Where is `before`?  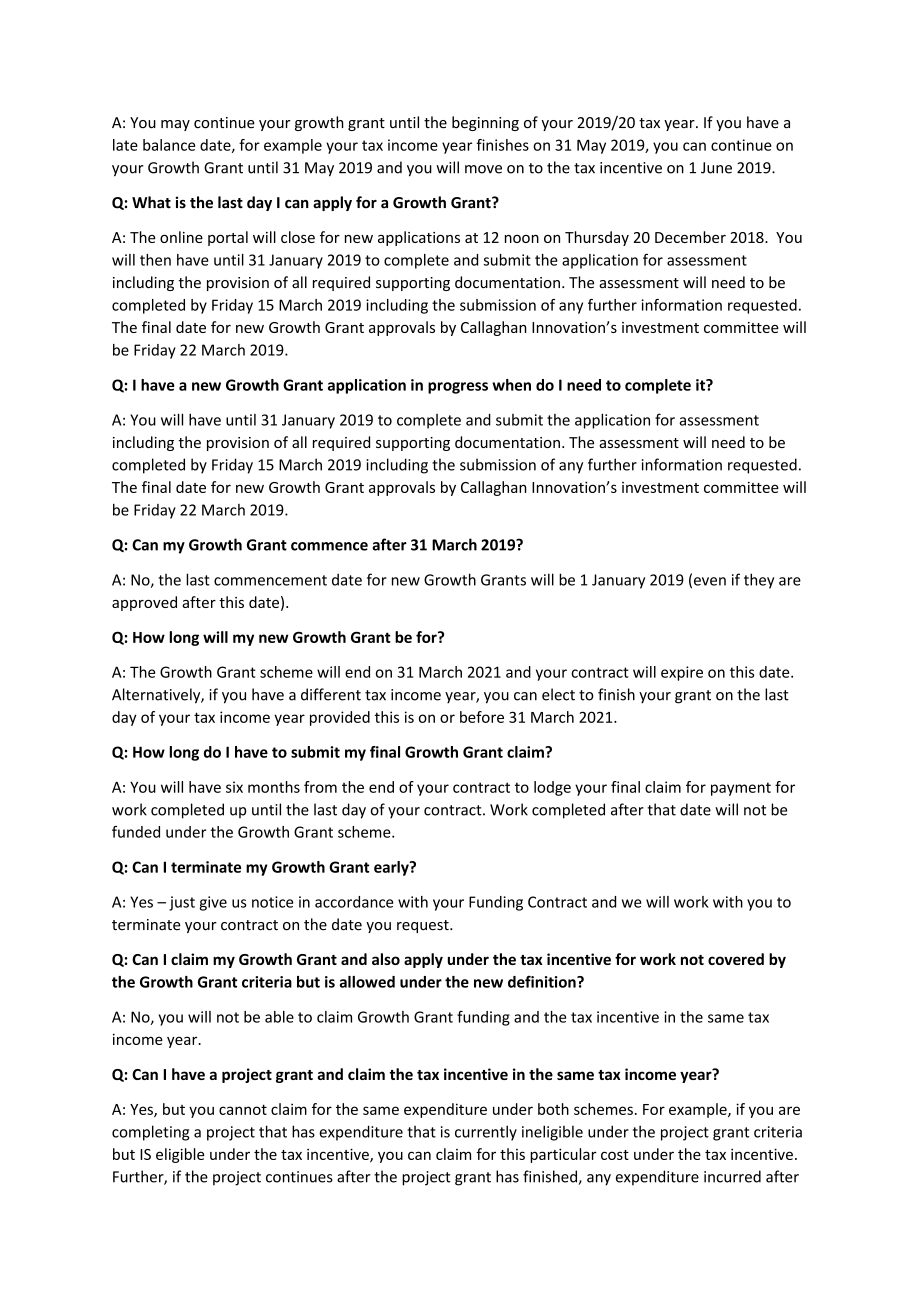
before is located at coordinates (482, 717).
